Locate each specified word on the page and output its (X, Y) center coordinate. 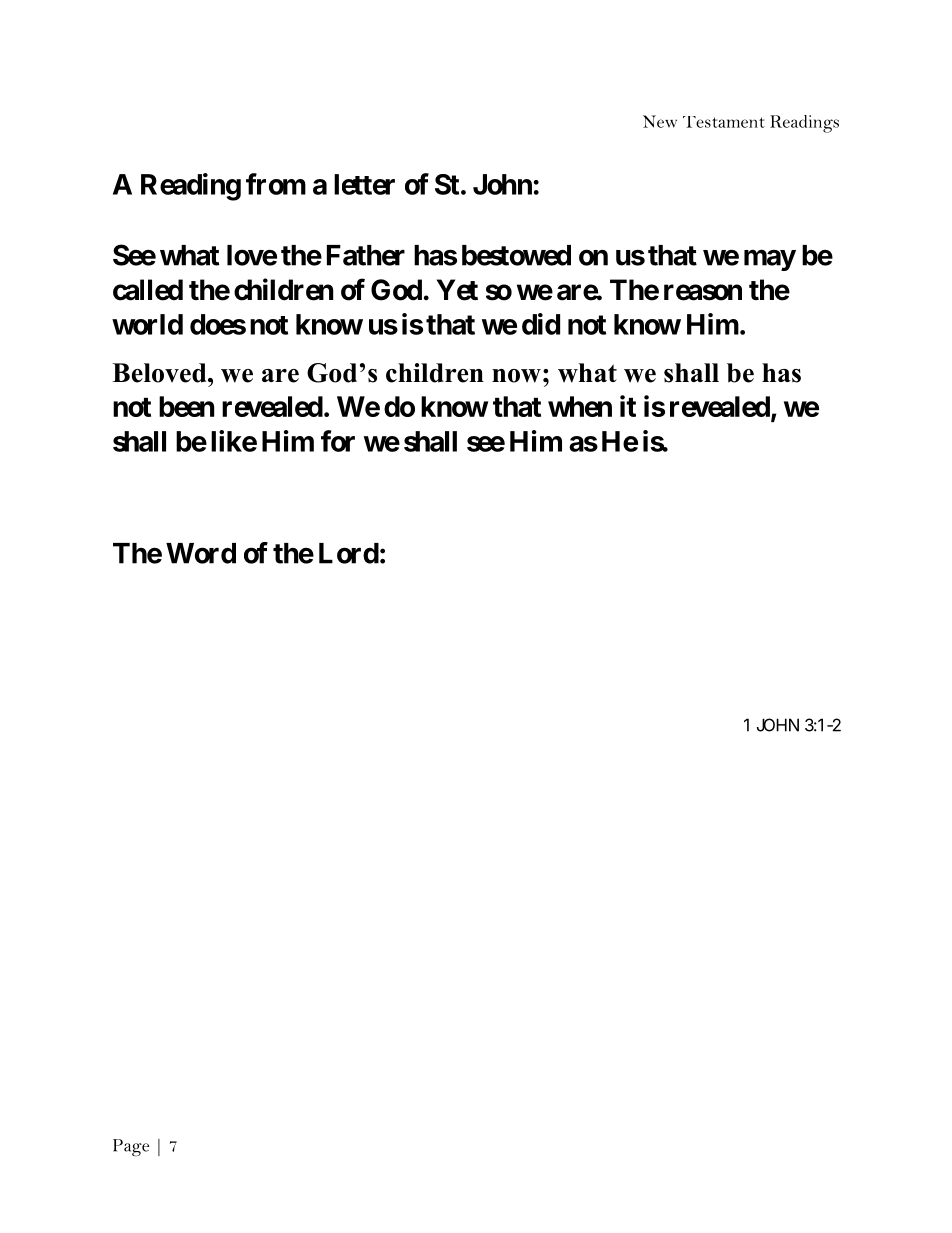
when (580, 406)
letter (364, 184)
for (338, 441)
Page (131, 1148)
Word (201, 553)
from (276, 184)
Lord (349, 553)
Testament (724, 122)
